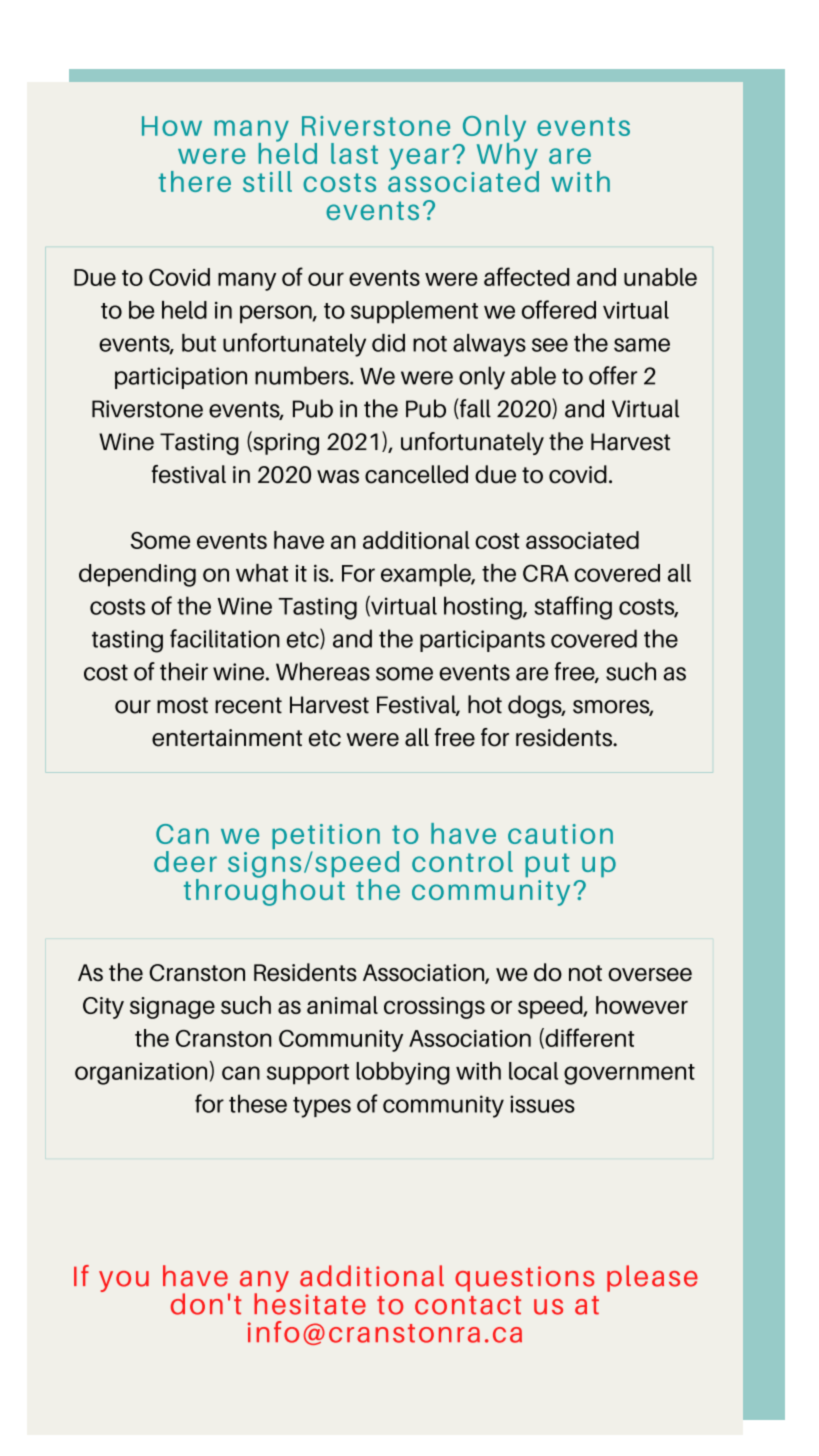 This page has width=819, height=1456. I want to click on put, so click(547, 865).
